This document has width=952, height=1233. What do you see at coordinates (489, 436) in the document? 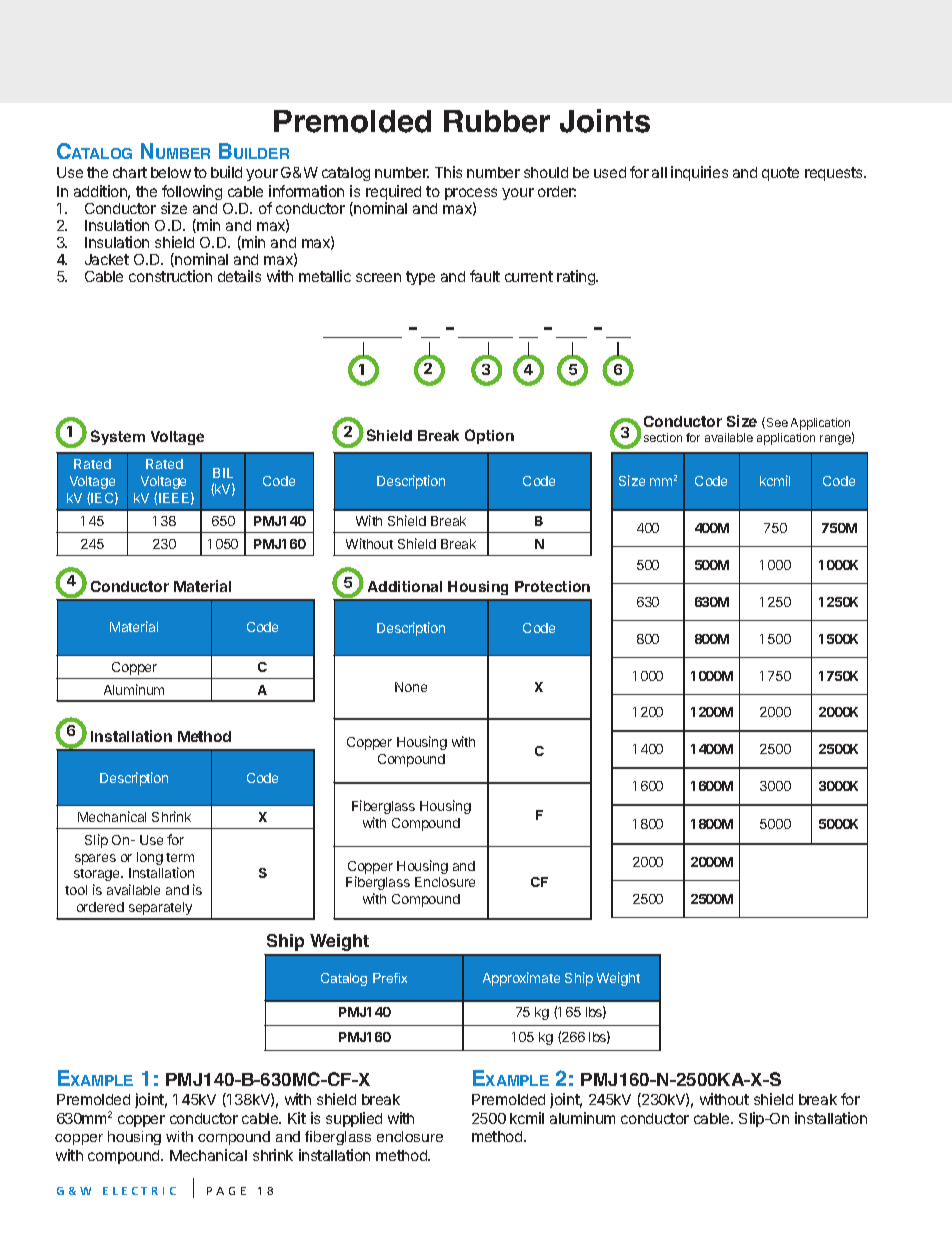
I see `Option` at bounding box center [489, 436].
